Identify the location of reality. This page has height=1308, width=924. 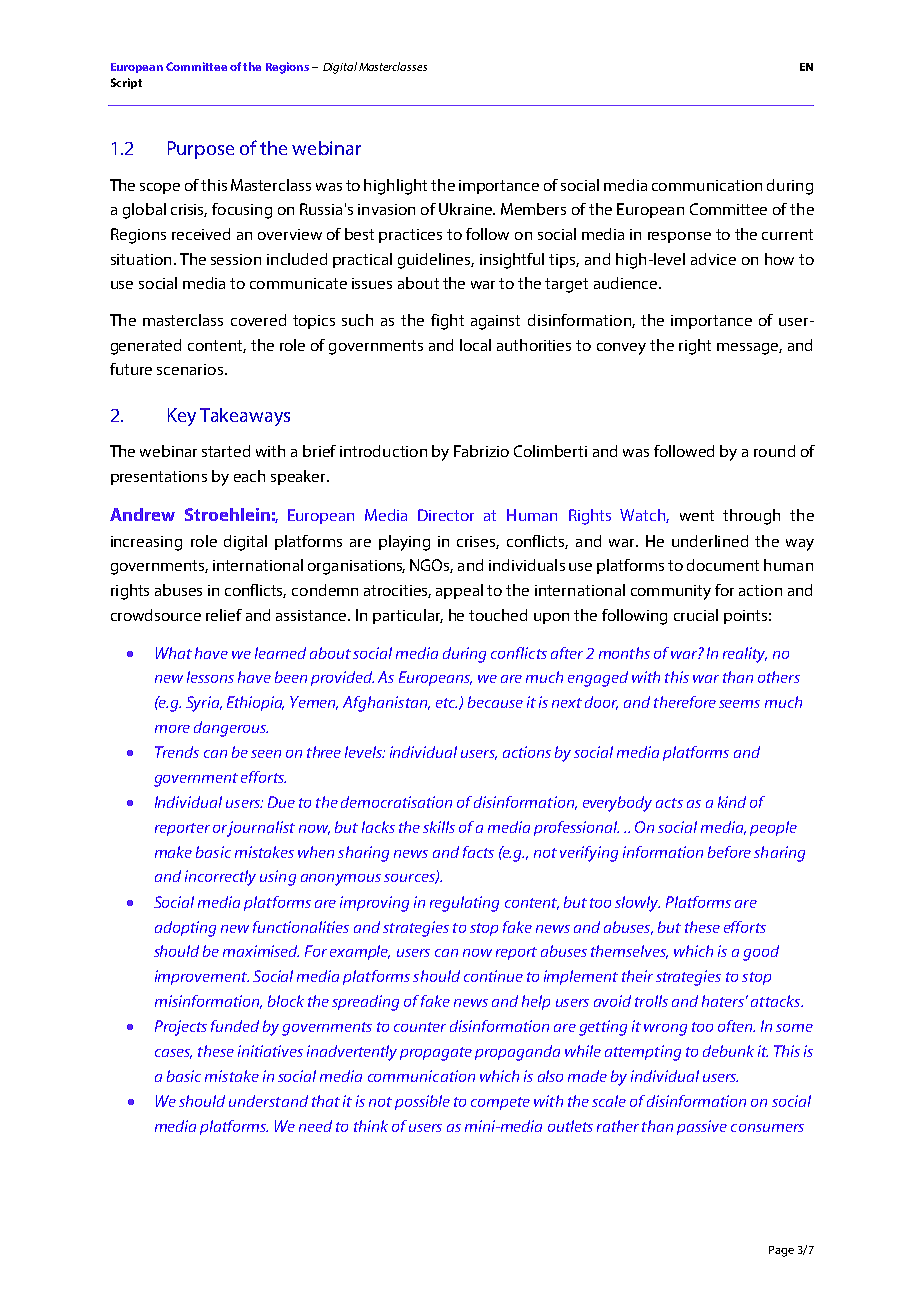
(745, 655).
